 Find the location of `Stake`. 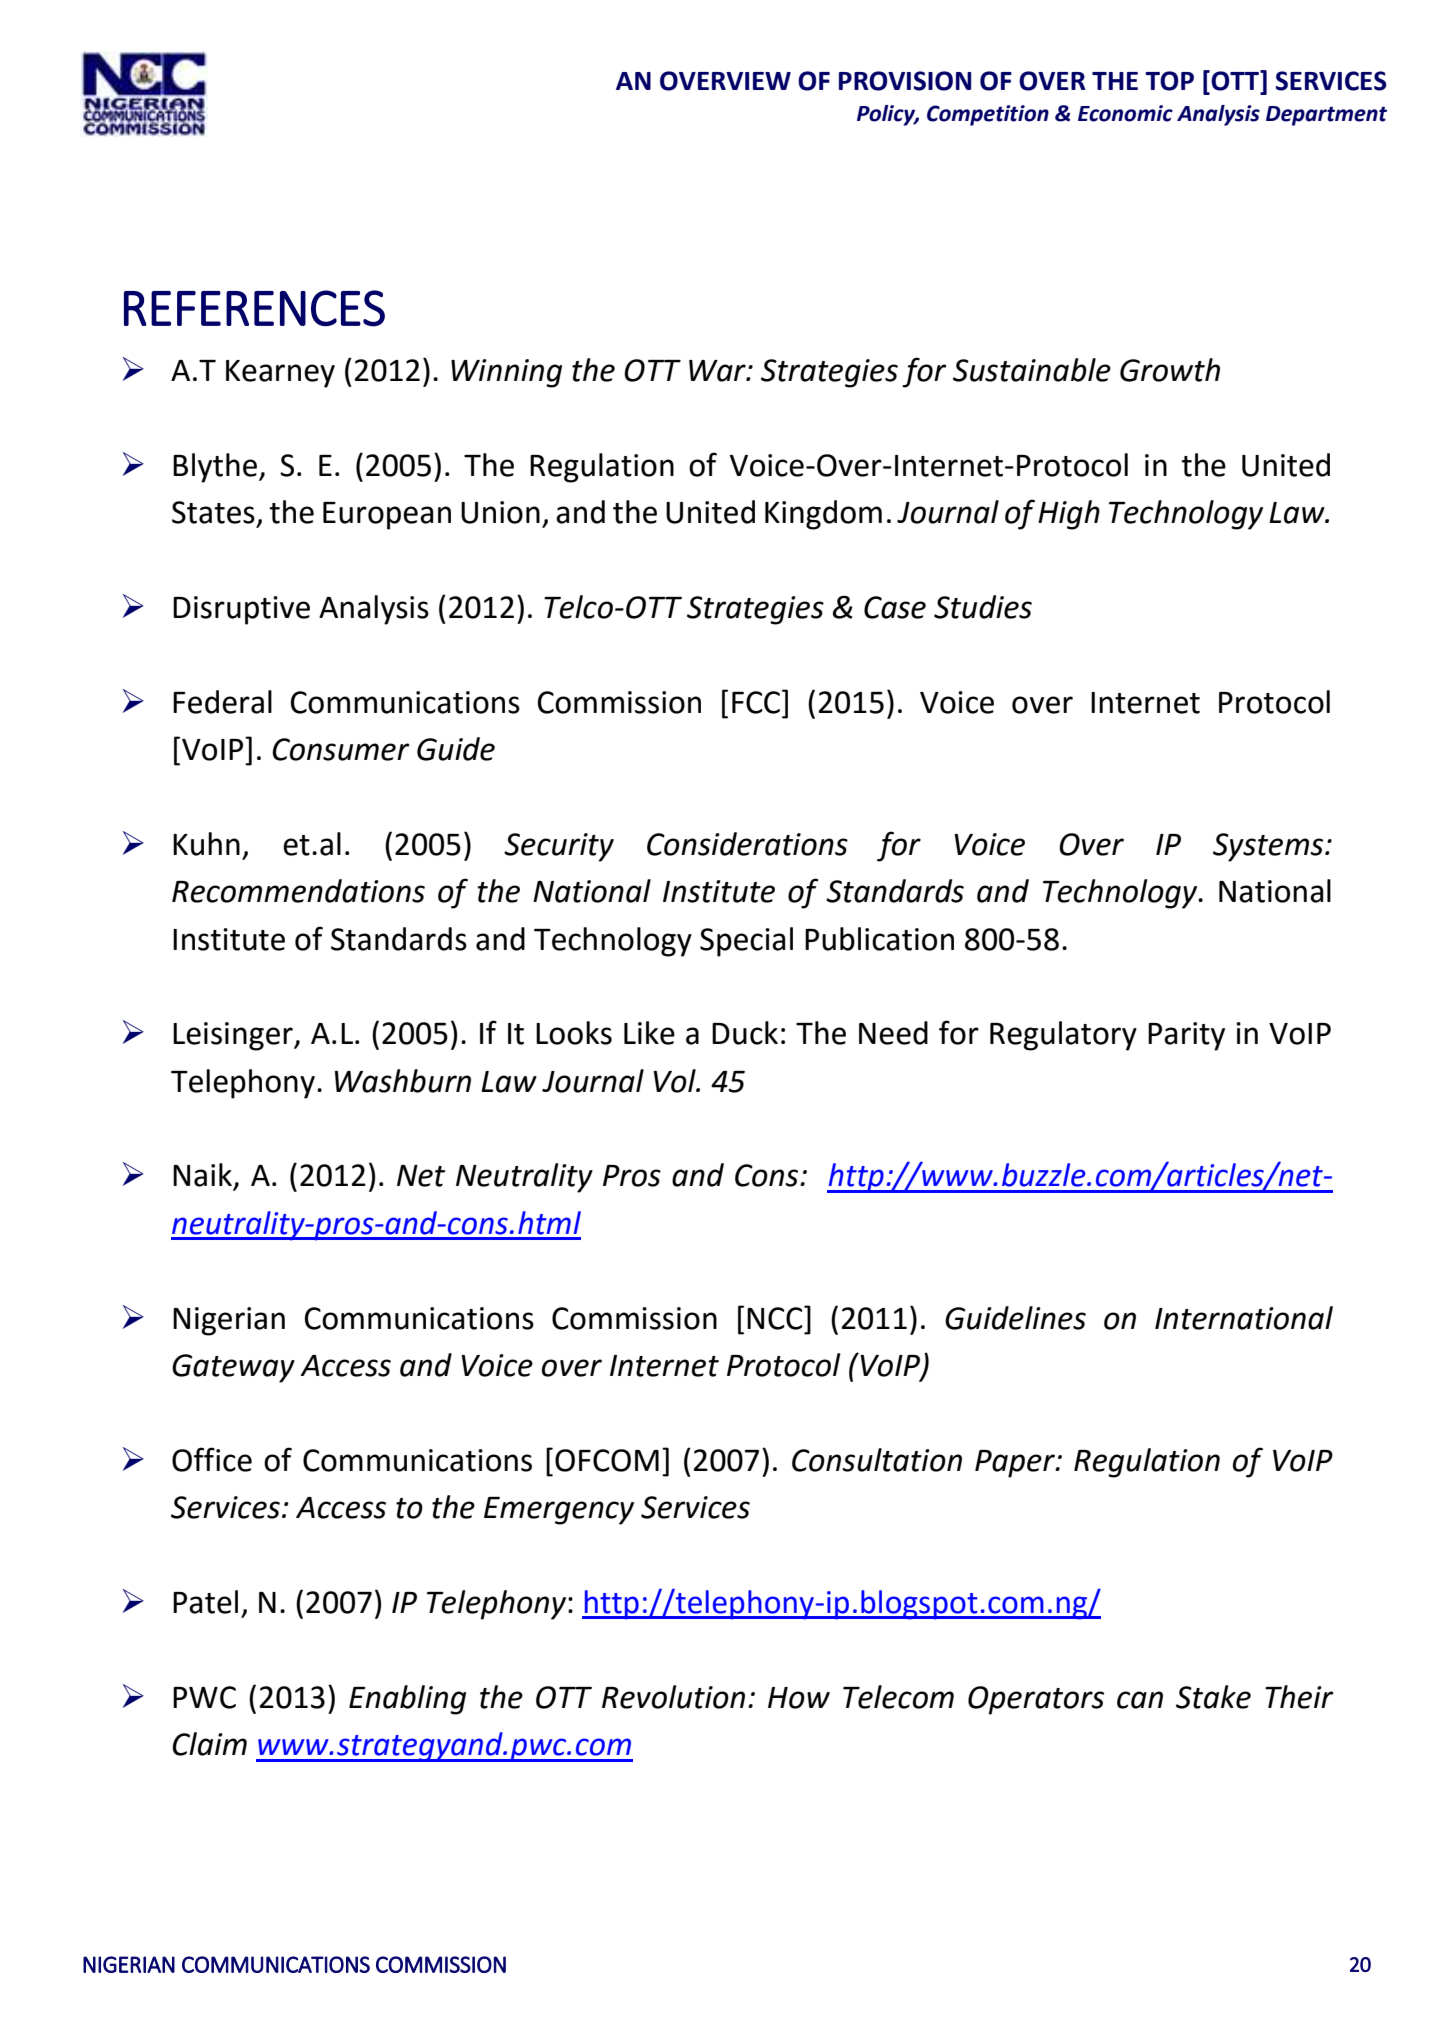

Stake is located at coordinates (1213, 1697).
